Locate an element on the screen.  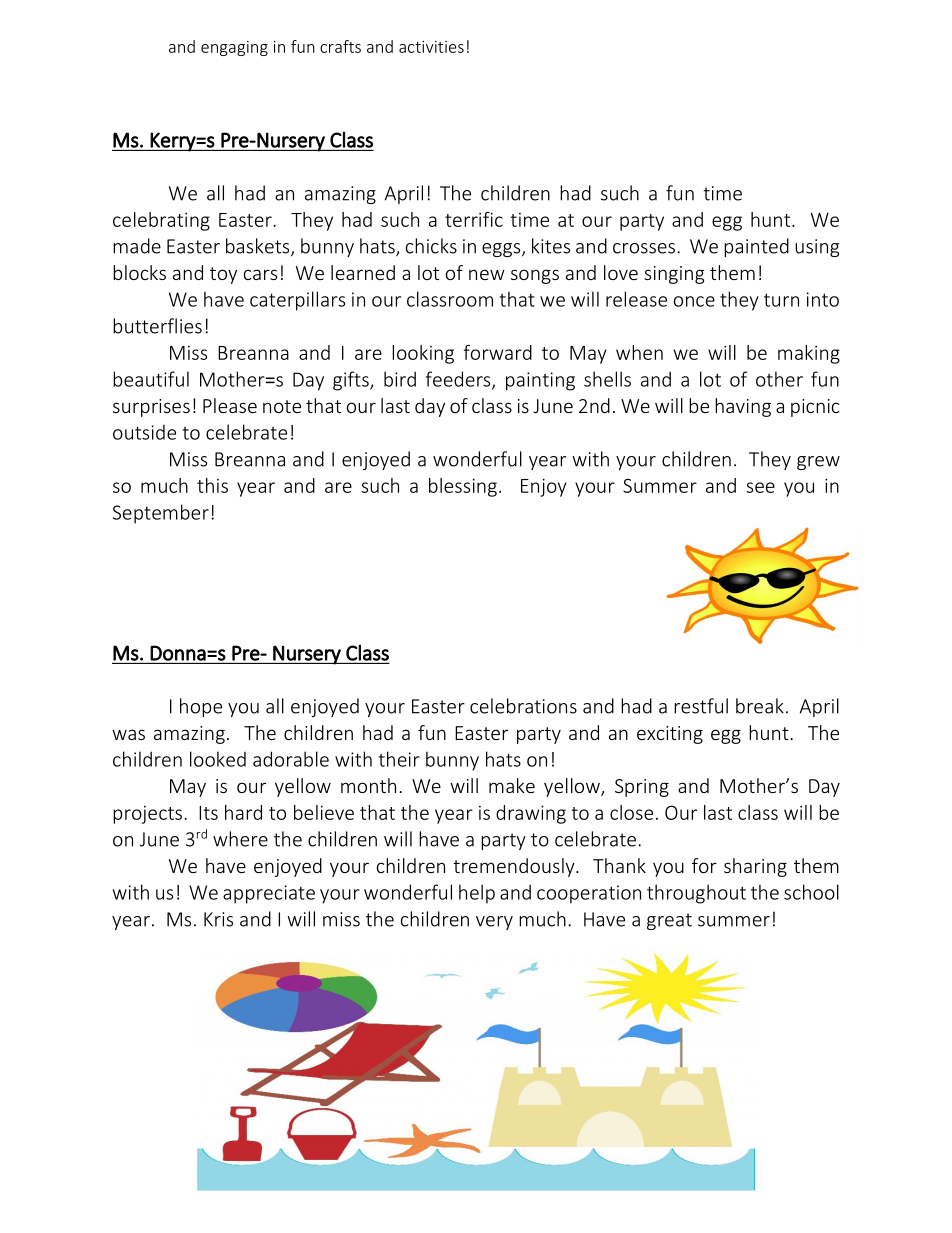
engaging is located at coordinates (234, 48).
